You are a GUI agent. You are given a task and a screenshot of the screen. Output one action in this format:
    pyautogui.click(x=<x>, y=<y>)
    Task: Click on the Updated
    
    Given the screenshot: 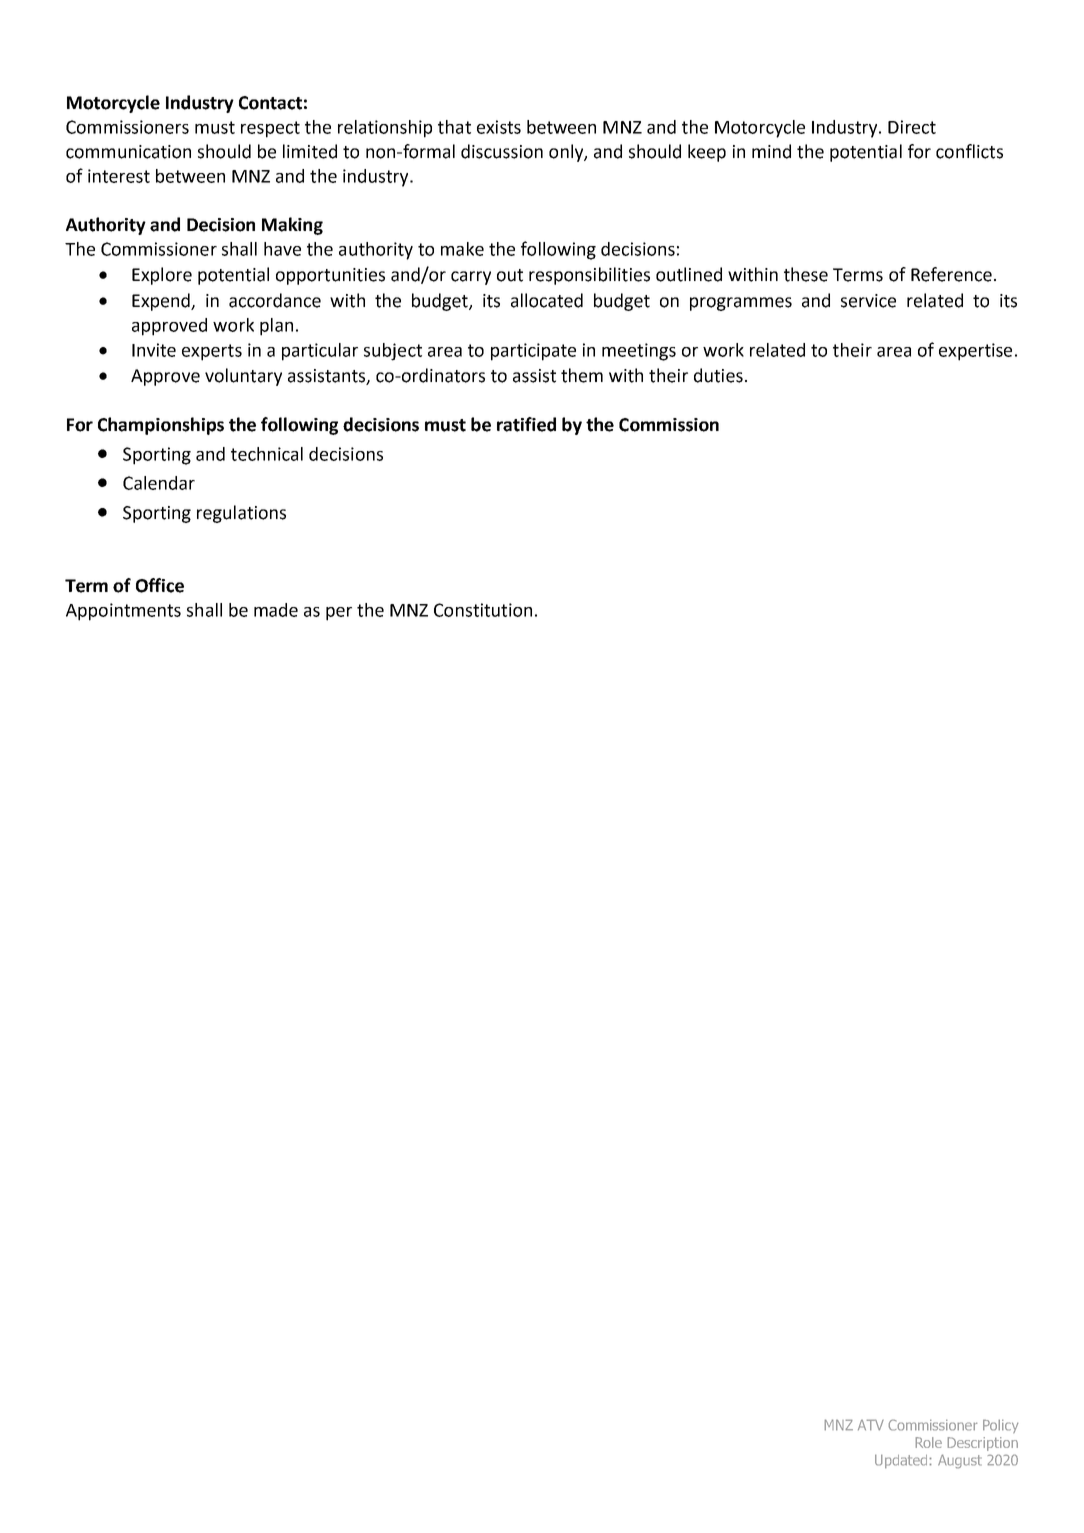 What is the action you would take?
    pyautogui.click(x=902, y=1461)
